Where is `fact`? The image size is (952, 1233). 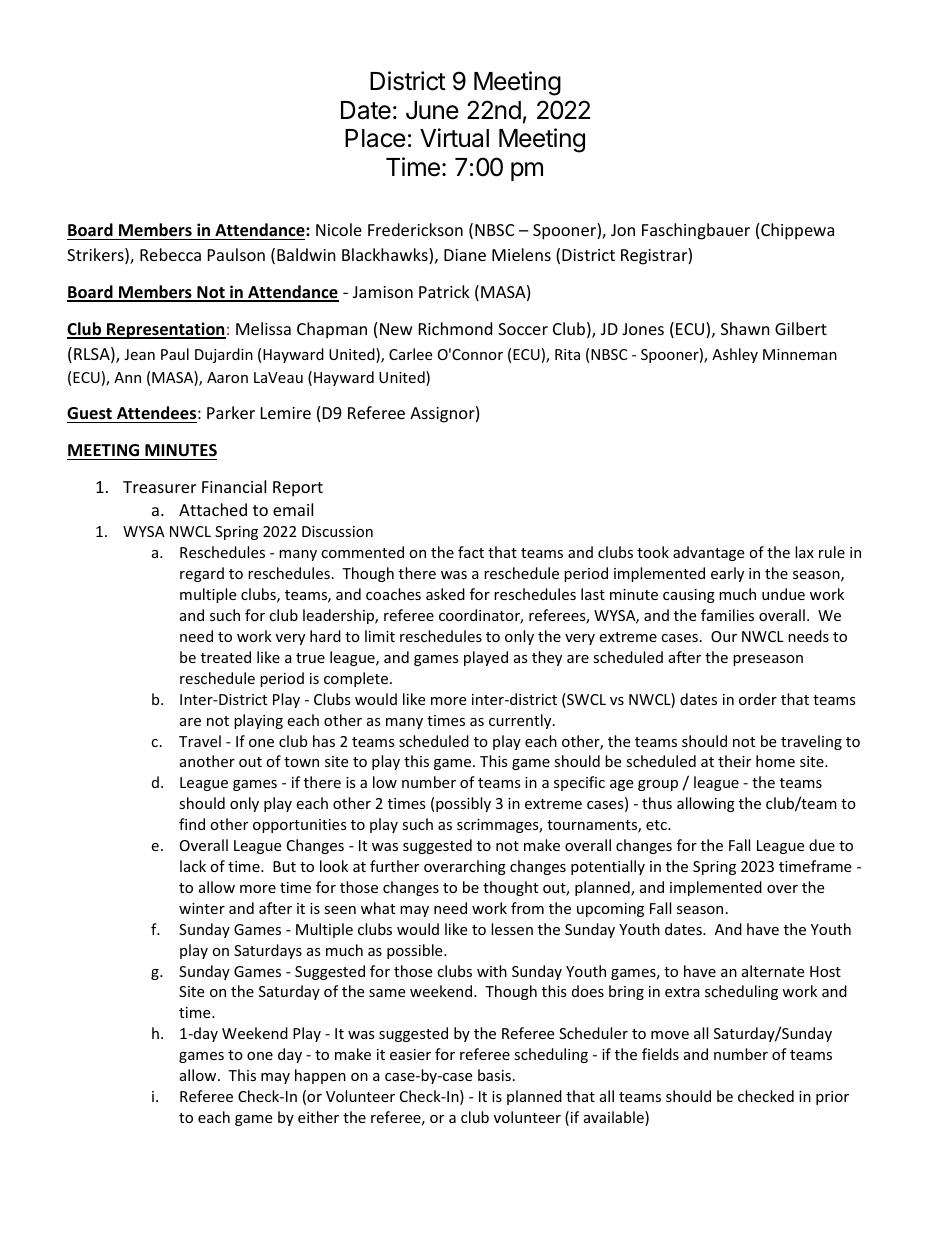 fact is located at coordinates (471, 552).
